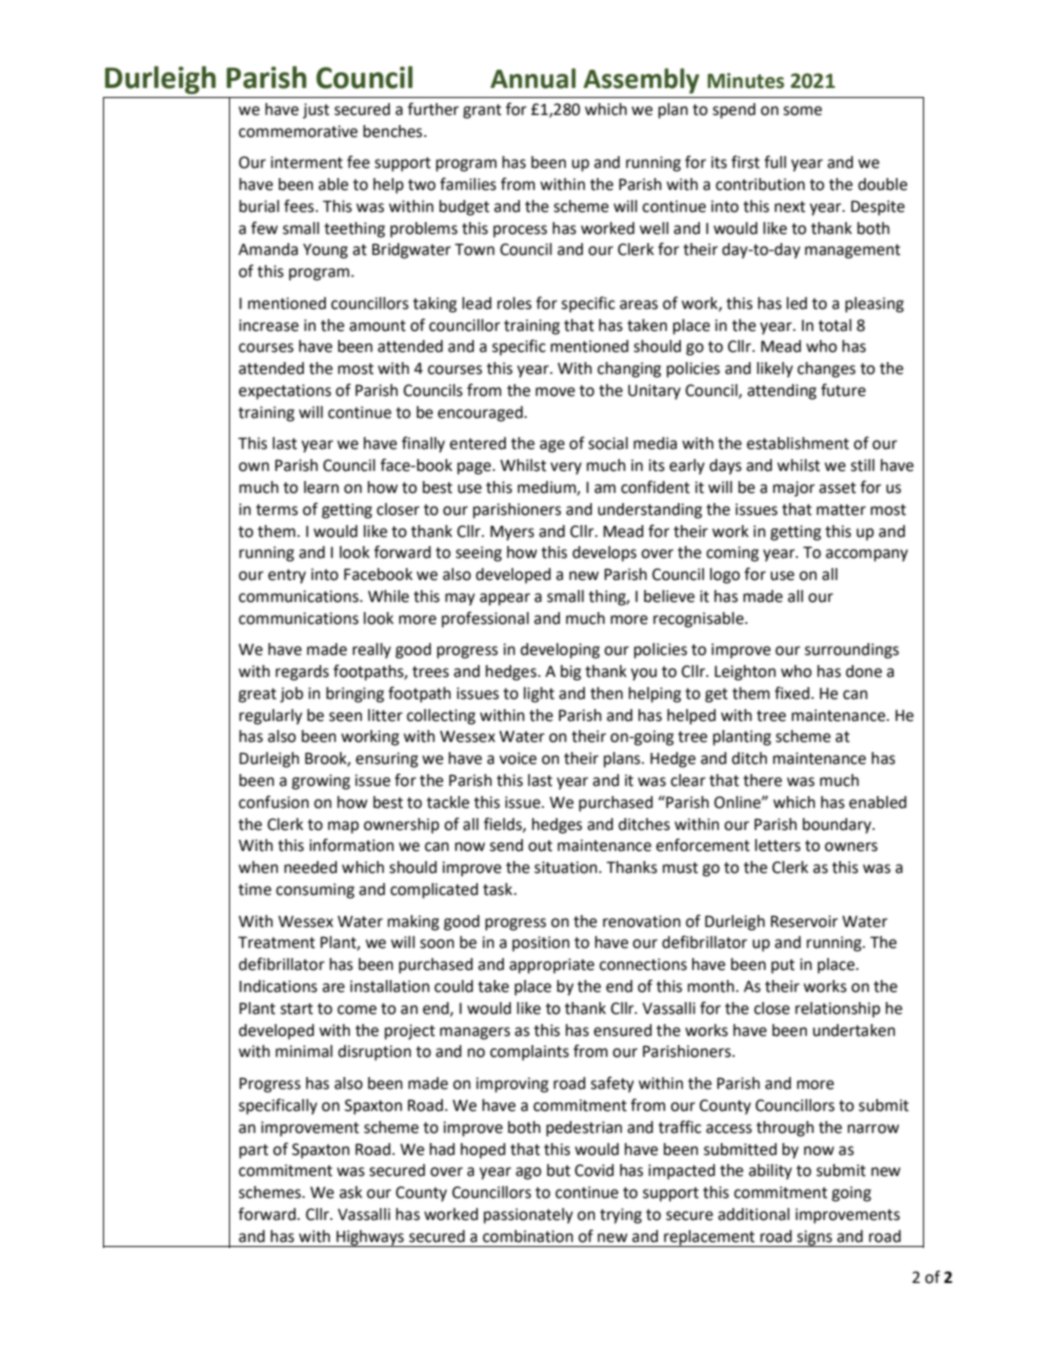 The image size is (1057, 1368). I want to click on learn, so click(321, 487).
